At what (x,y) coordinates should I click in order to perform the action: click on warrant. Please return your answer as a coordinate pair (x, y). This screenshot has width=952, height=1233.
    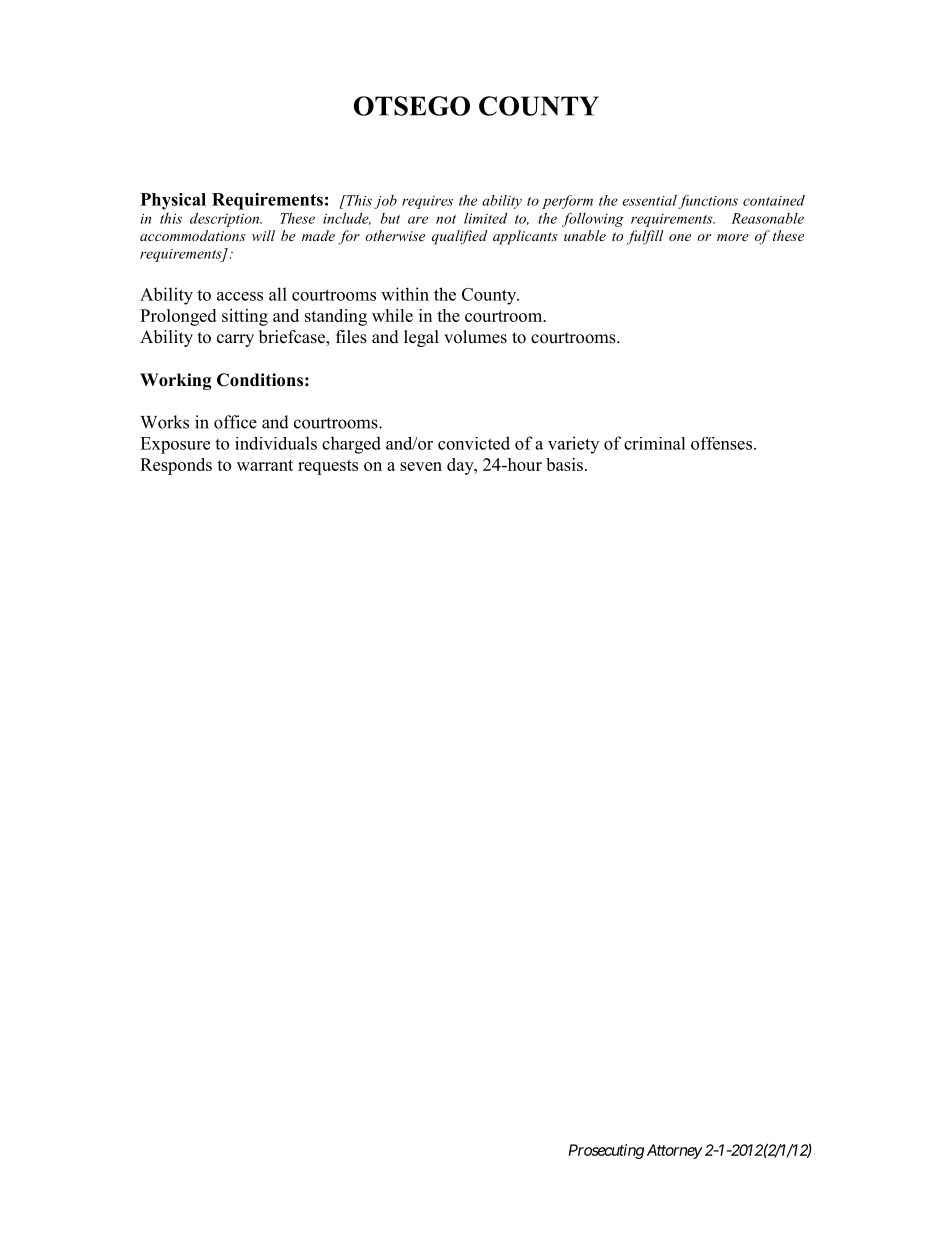
    Looking at the image, I should click on (265, 465).
